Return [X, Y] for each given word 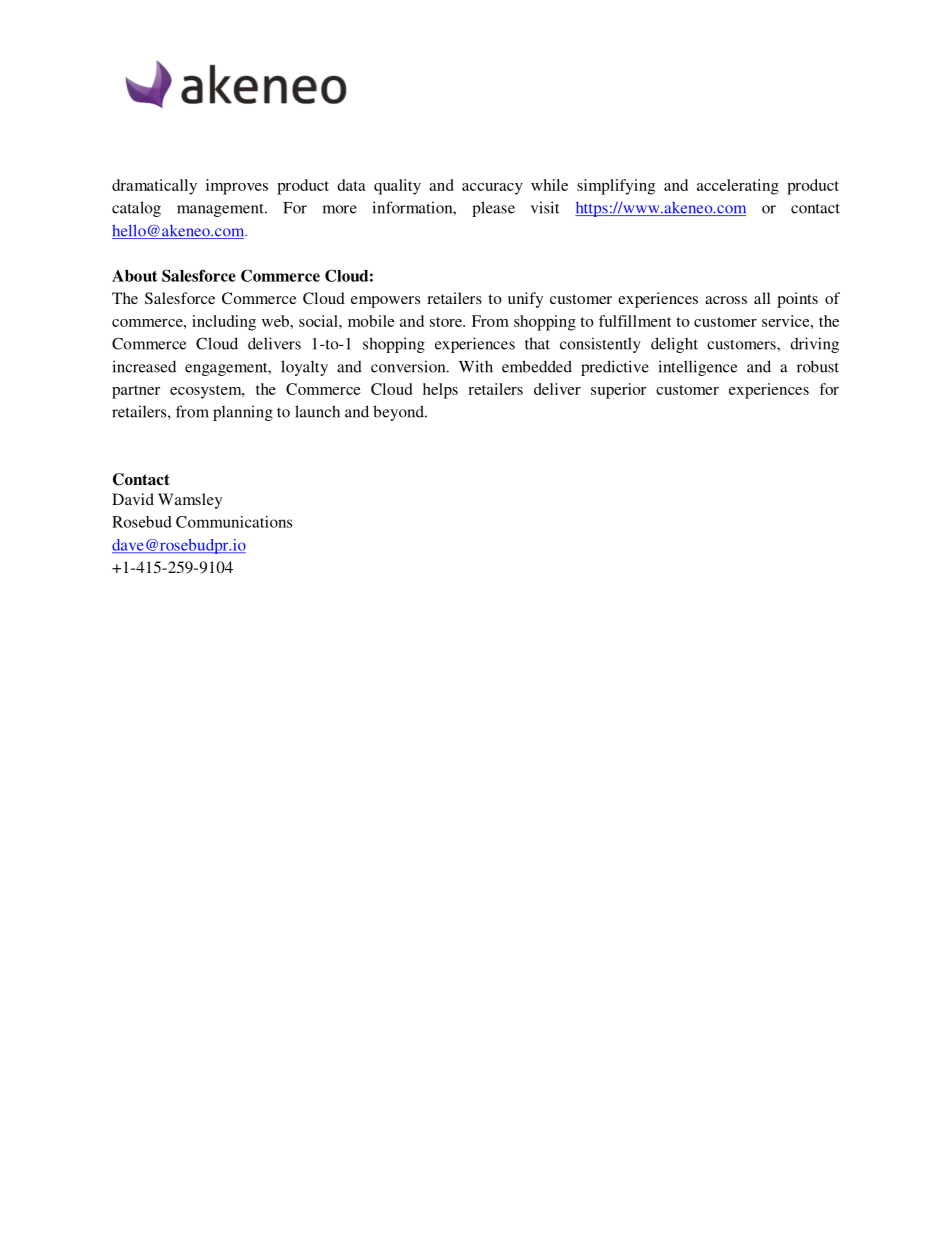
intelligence [697, 368]
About [134, 276]
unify [525, 300]
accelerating [738, 187]
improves [237, 187]
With [476, 366]
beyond [399, 413]
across [726, 300]
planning [243, 413]
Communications [234, 522]
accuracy [492, 189]
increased [144, 366]
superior [618, 391]
